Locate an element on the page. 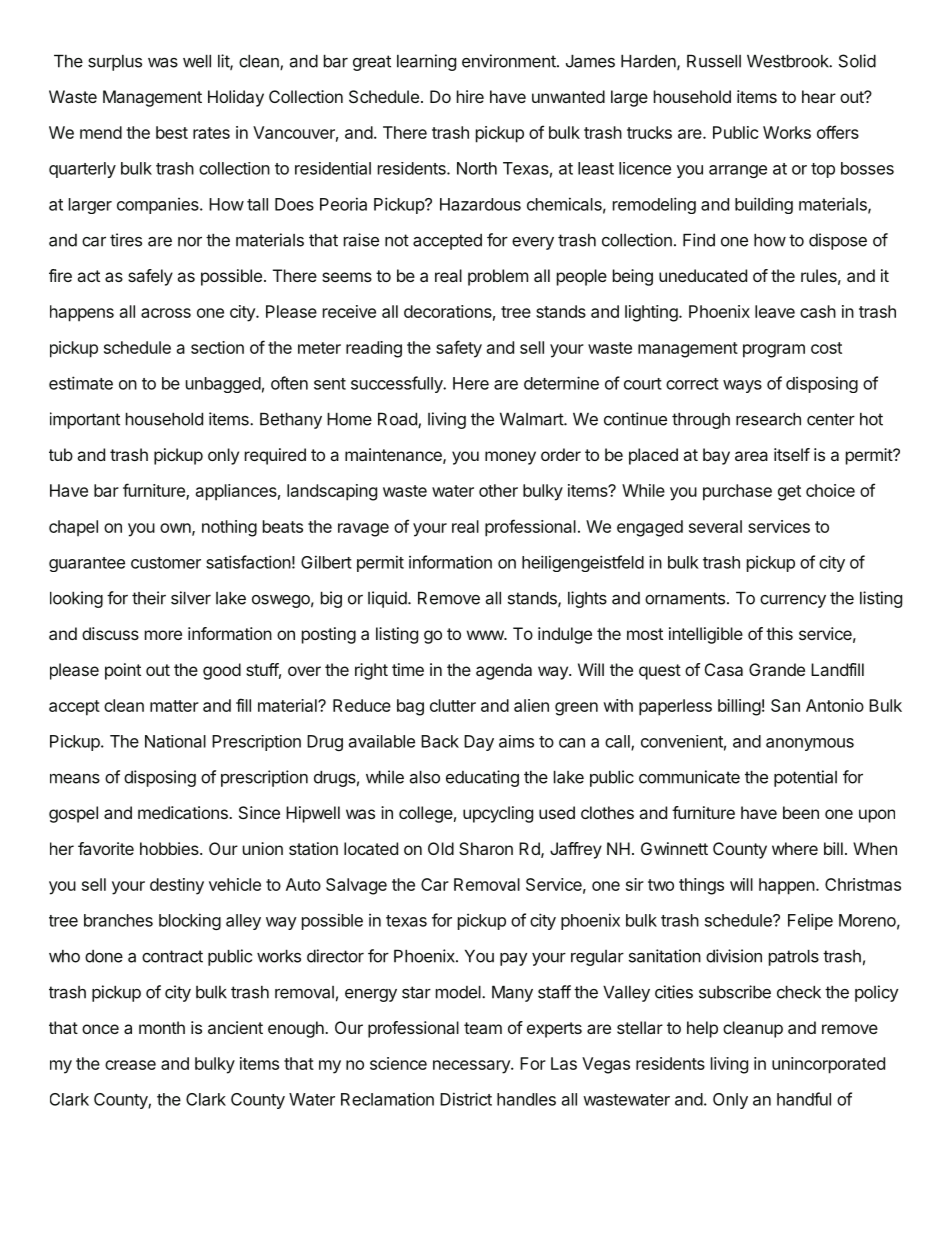 The image size is (952, 1233). safety is located at coordinates (459, 349).
